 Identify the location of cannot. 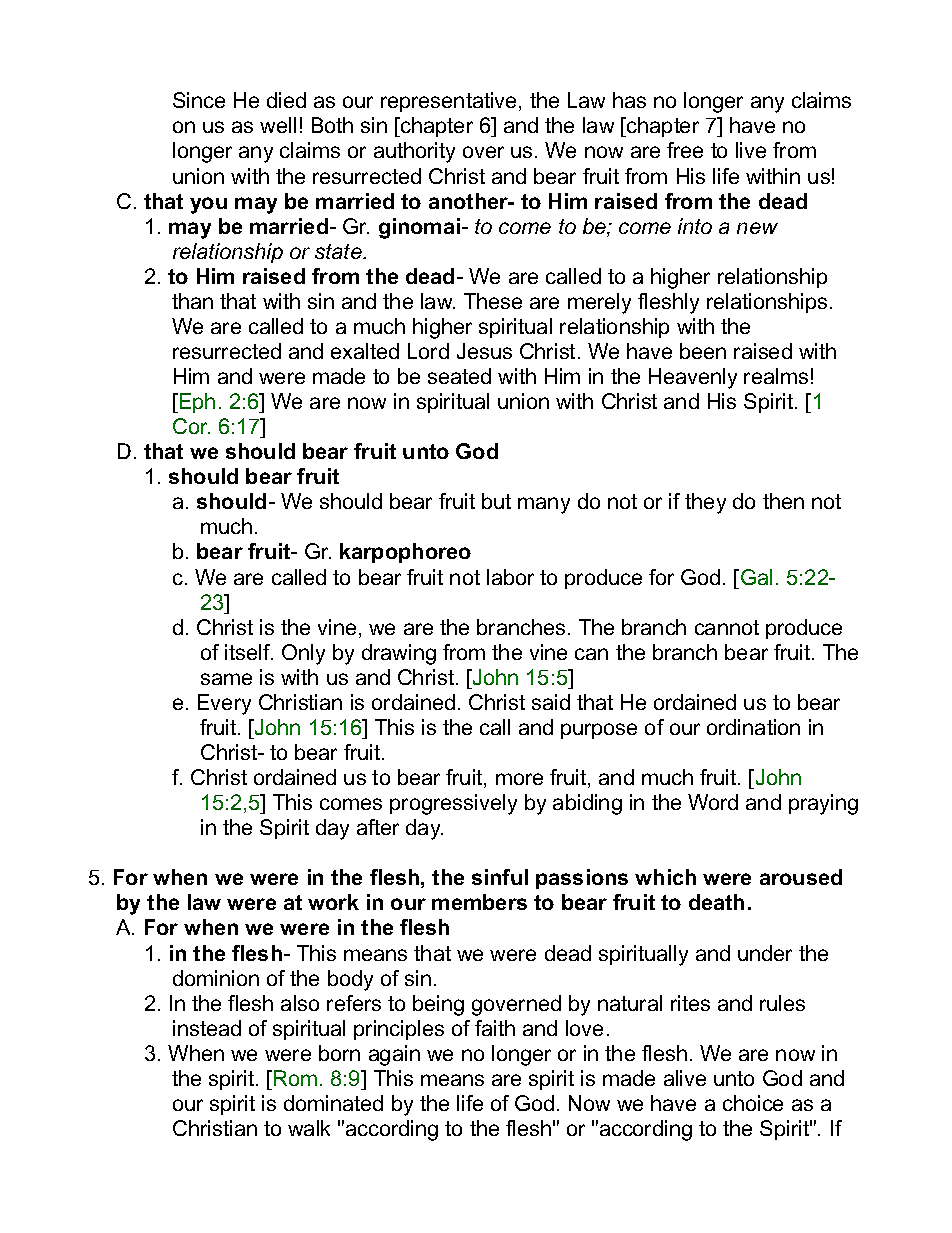
(727, 627).
